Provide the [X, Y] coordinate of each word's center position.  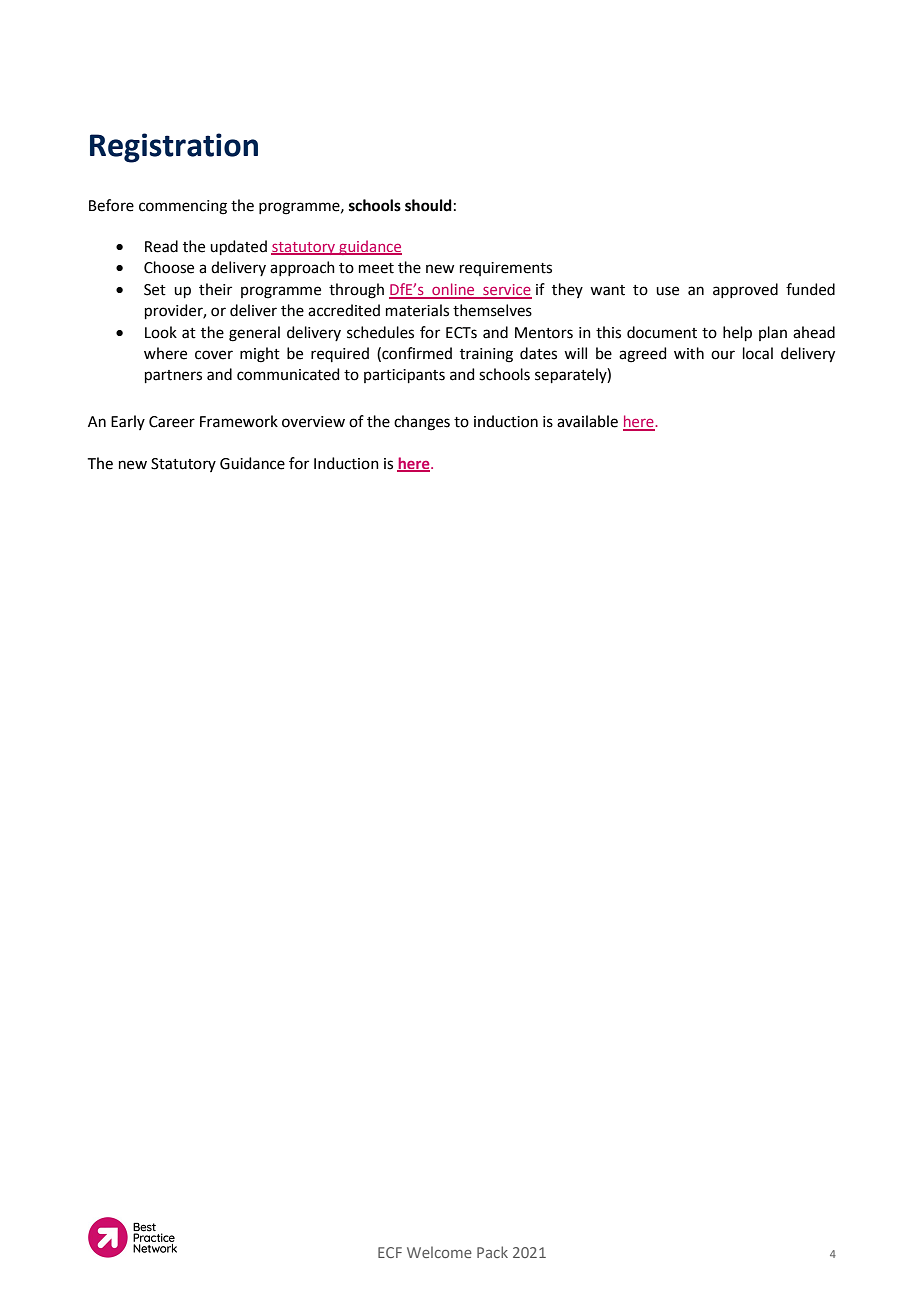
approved [745, 290]
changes [422, 423]
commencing [183, 207]
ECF [390, 1252]
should [428, 205]
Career [172, 422]
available [587, 421]
